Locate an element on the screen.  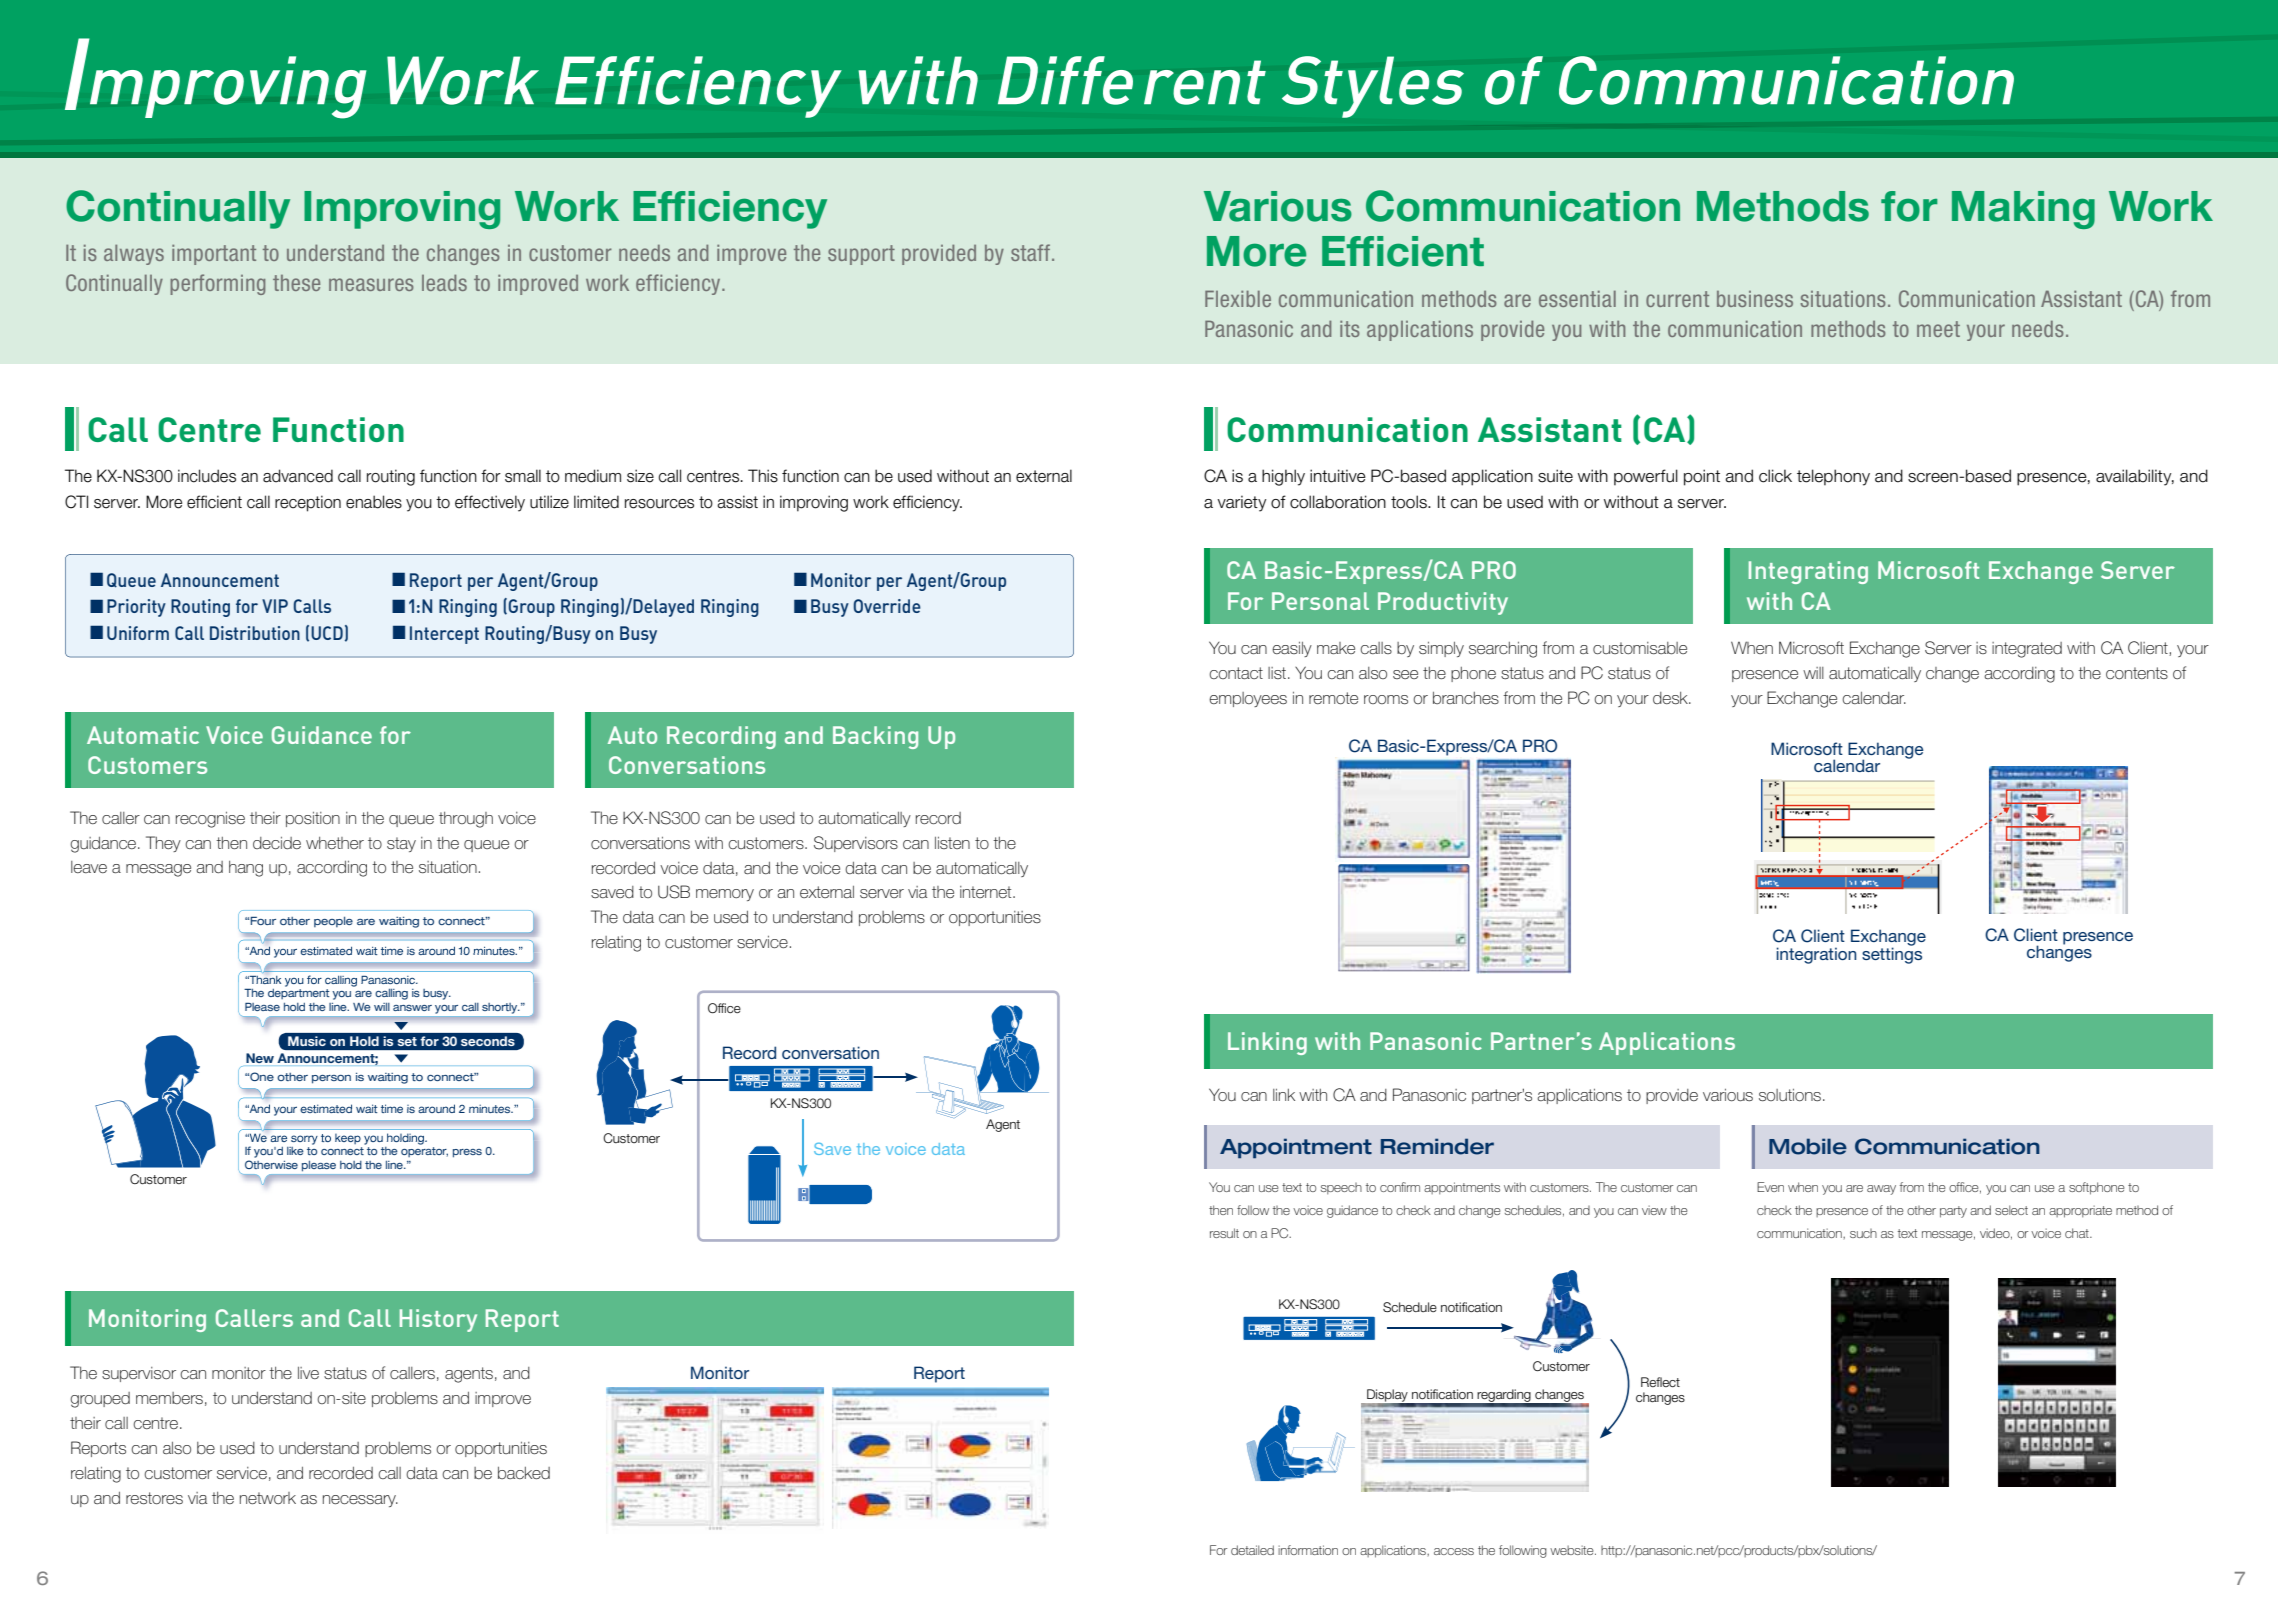
these is located at coordinates (296, 283).
